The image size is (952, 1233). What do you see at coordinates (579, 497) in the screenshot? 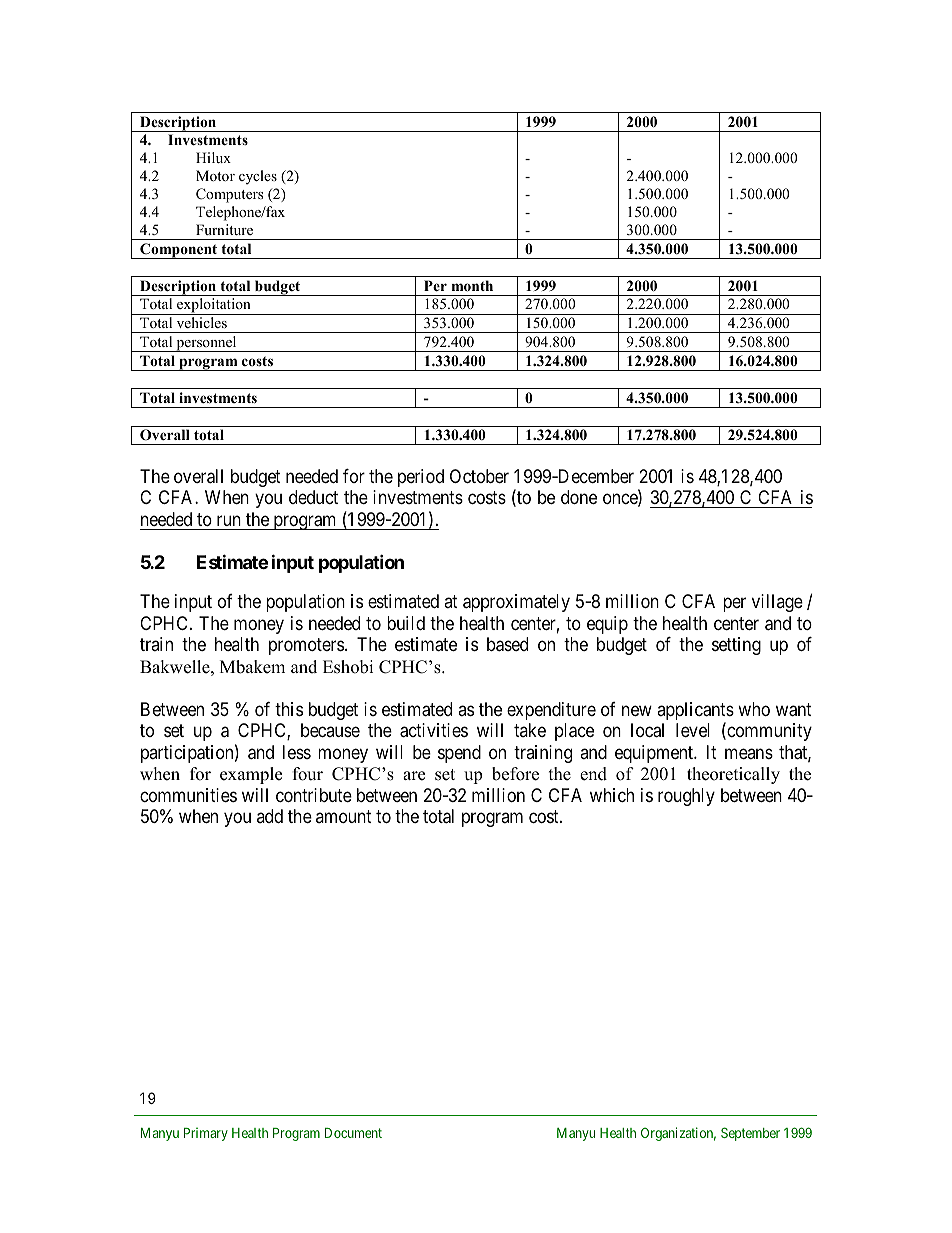
I see `done` at bounding box center [579, 497].
